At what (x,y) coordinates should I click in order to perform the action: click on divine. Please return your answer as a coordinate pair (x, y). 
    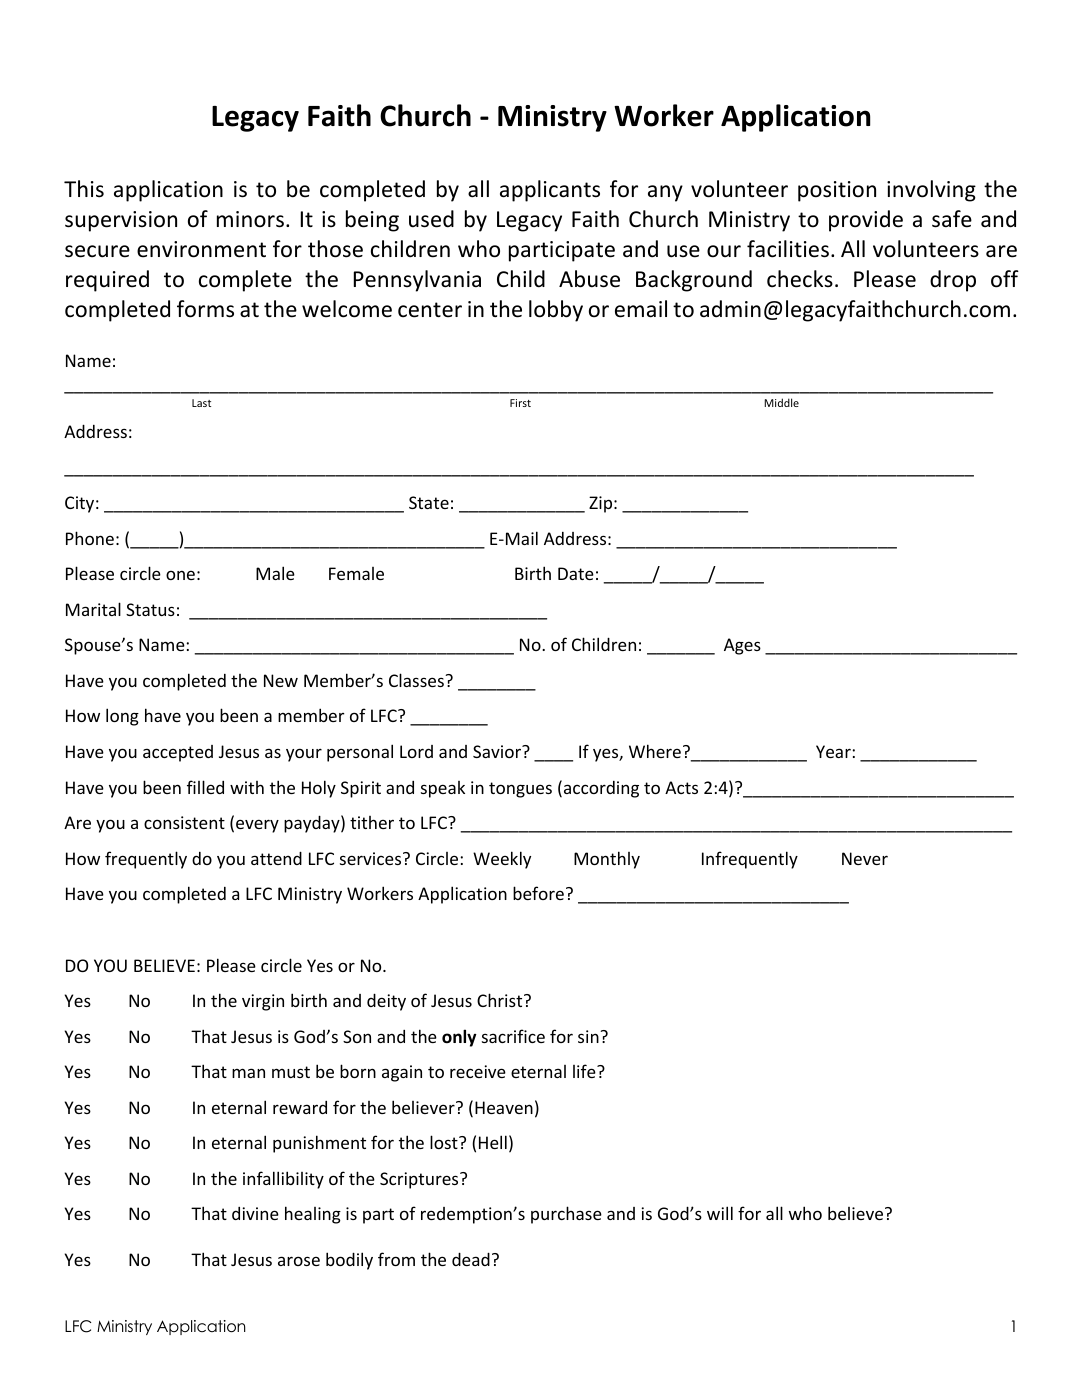
    Looking at the image, I should click on (255, 1213).
